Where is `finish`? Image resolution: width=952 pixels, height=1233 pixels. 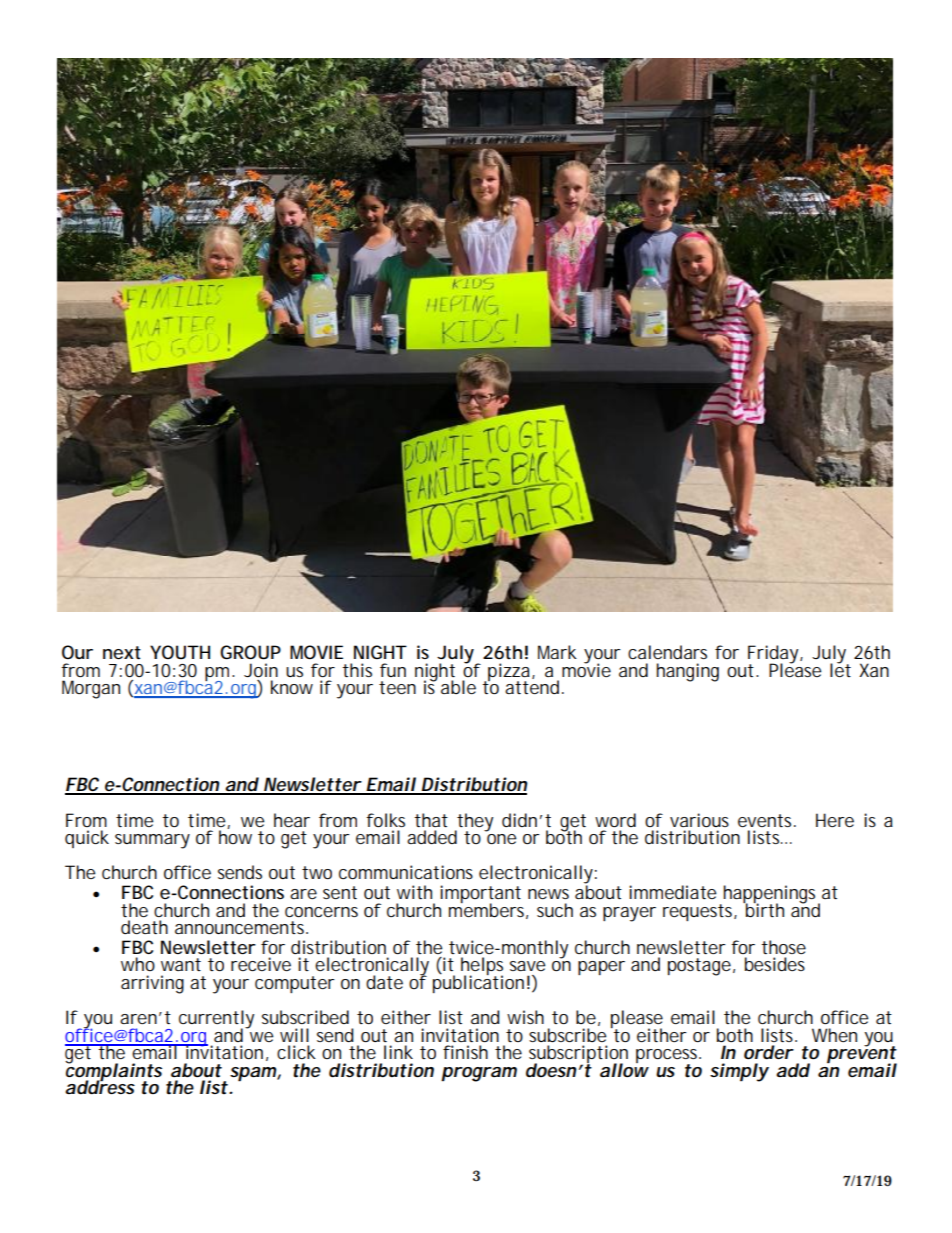
finish is located at coordinates (465, 1052).
